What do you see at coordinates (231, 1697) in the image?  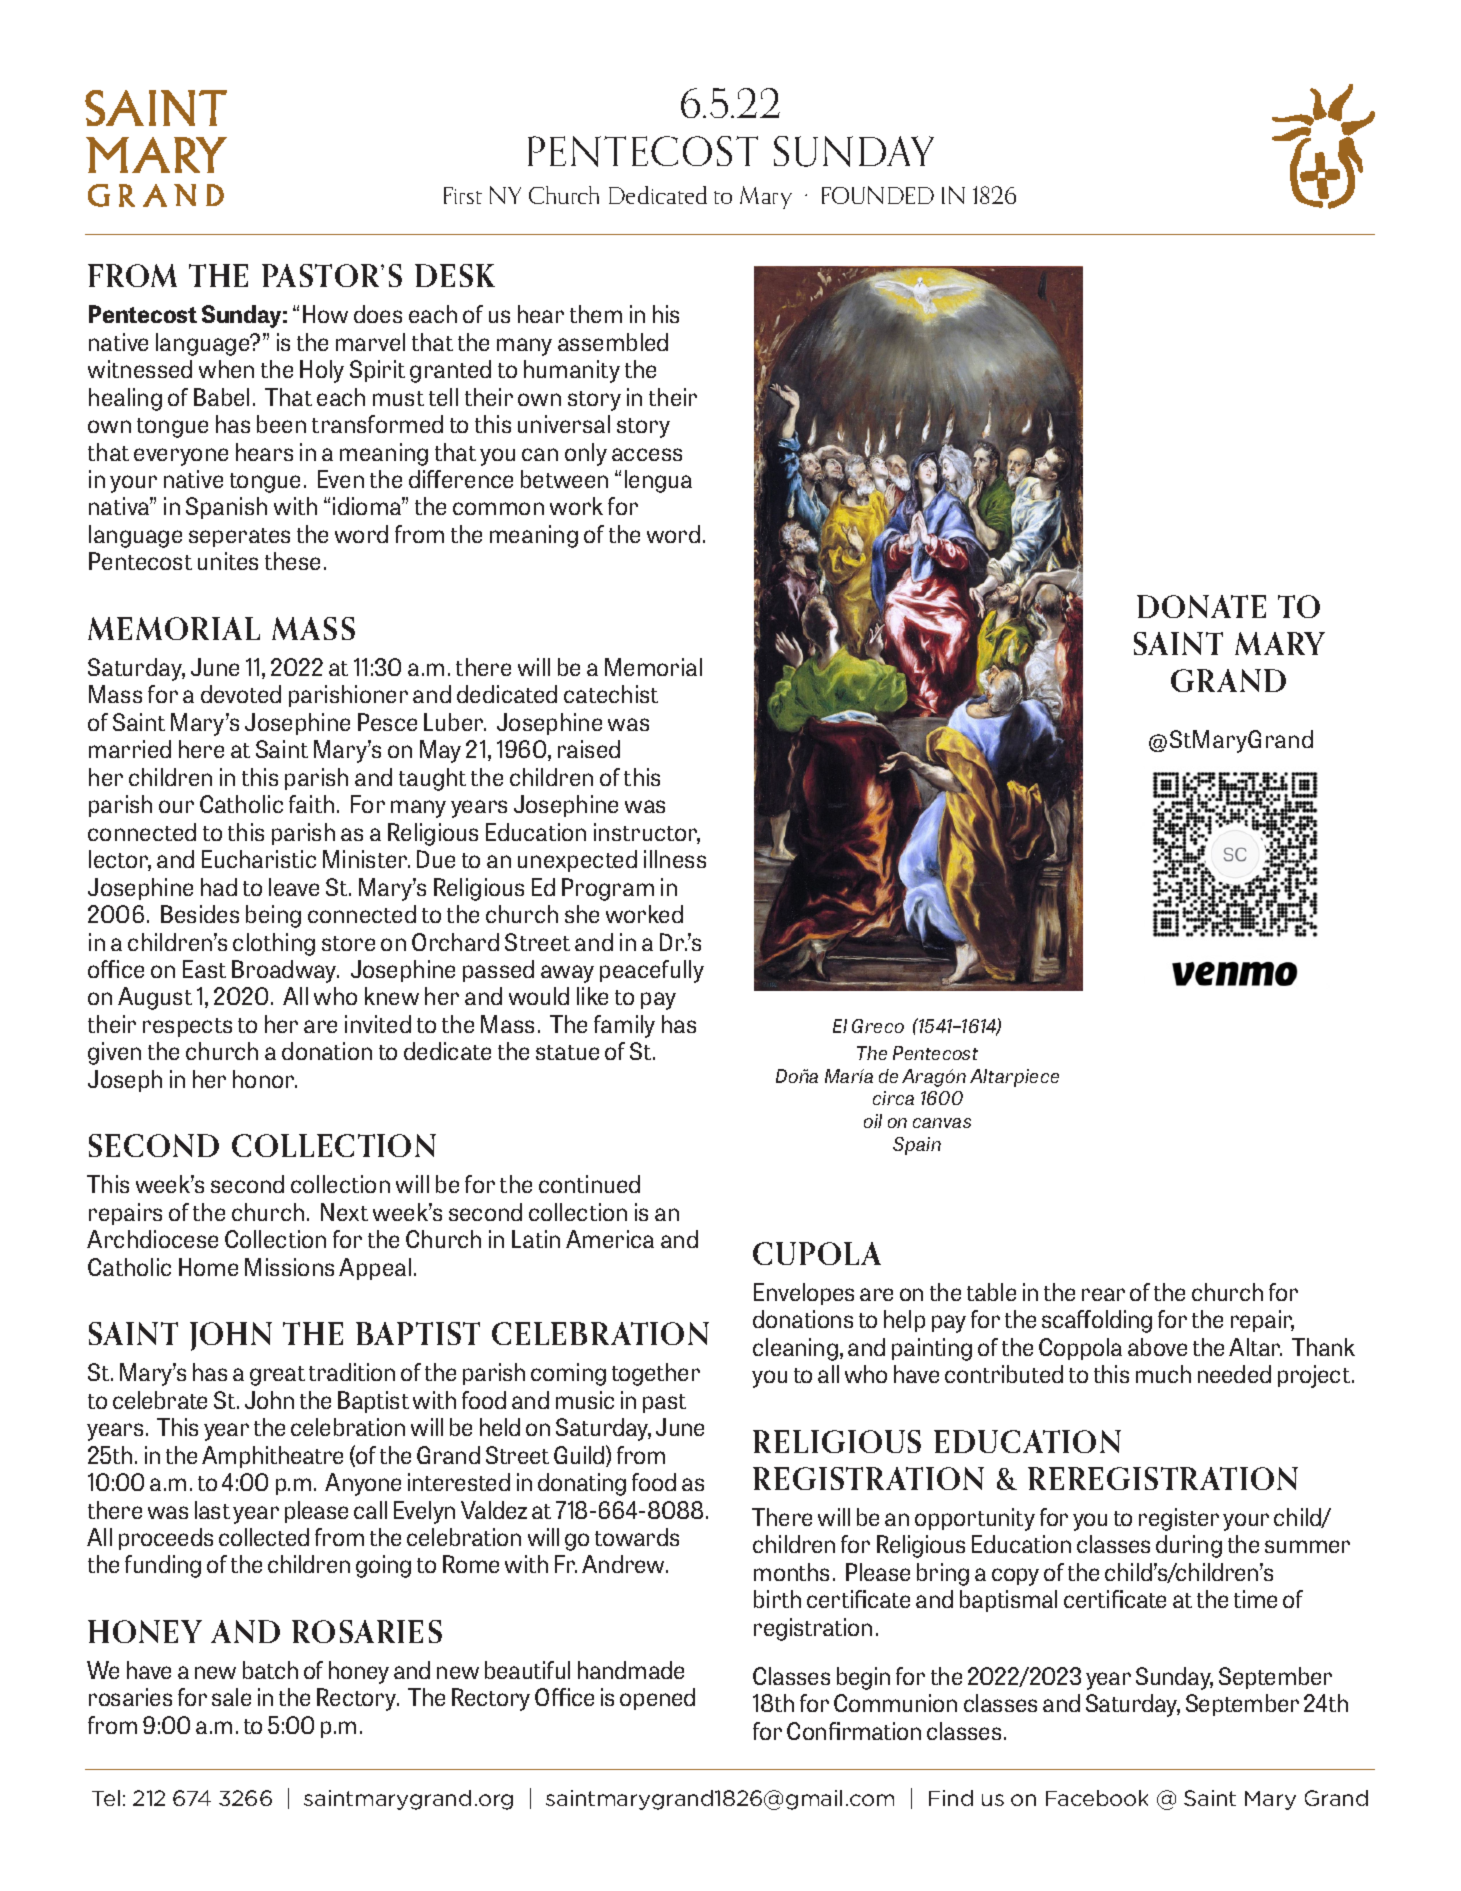 I see `sale` at bounding box center [231, 1697].
